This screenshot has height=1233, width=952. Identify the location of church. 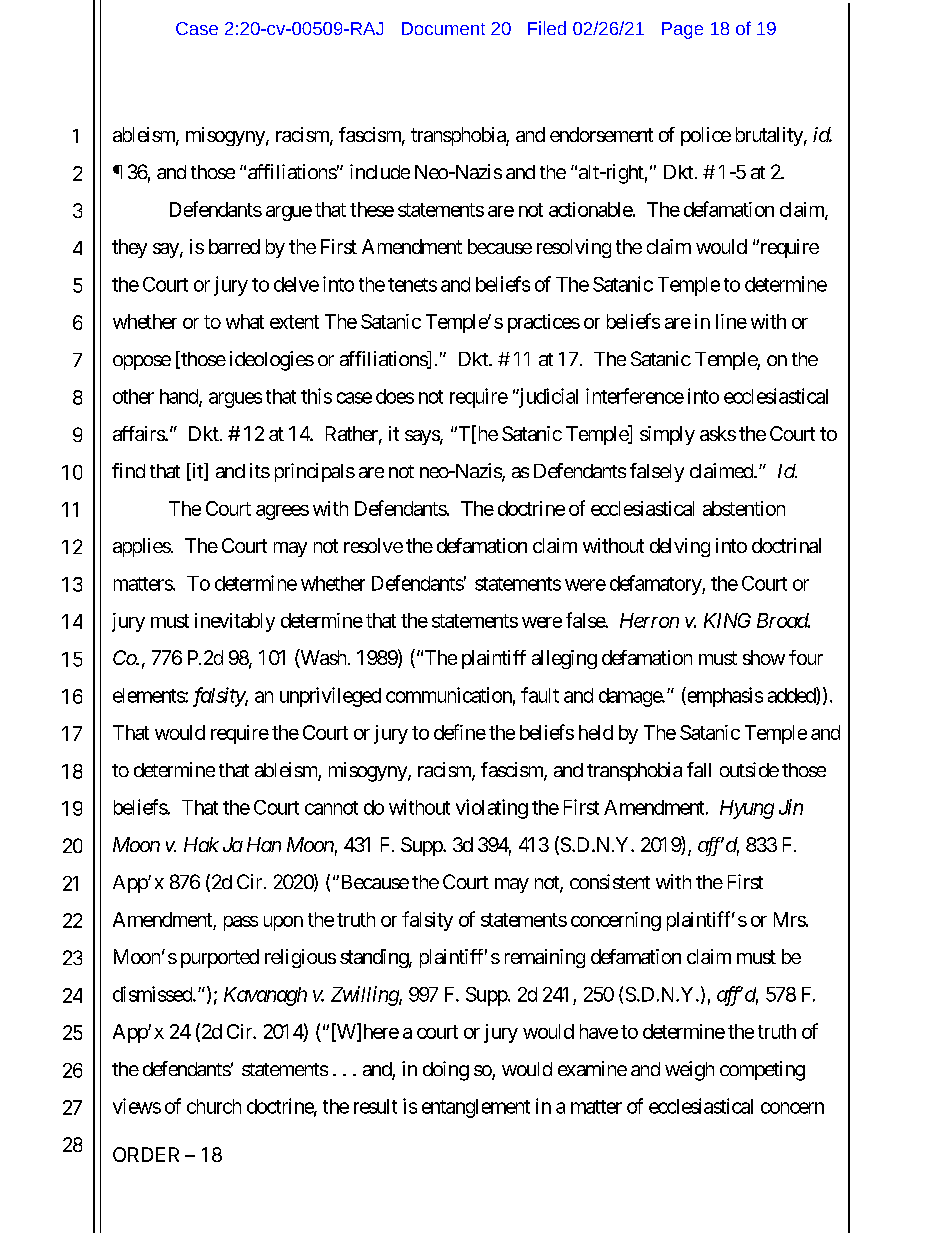
(214, 1106).
